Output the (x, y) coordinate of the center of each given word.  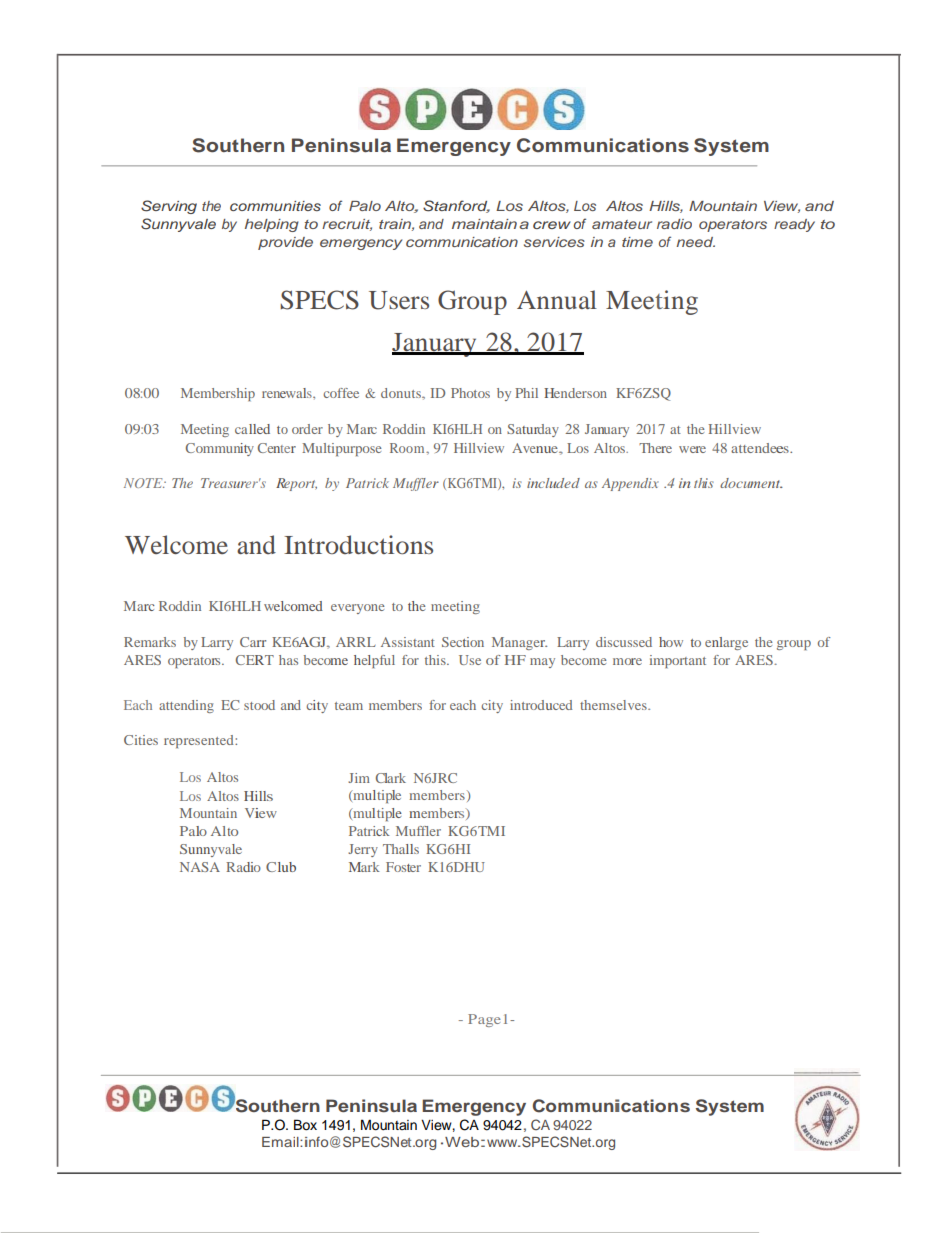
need (695, 242)
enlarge (726, 643)
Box (305, 1125)
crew (552, 225)
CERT (255, 660)
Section (463, 642)
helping (272, 225)
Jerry (363, 850)
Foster (403, 867)
